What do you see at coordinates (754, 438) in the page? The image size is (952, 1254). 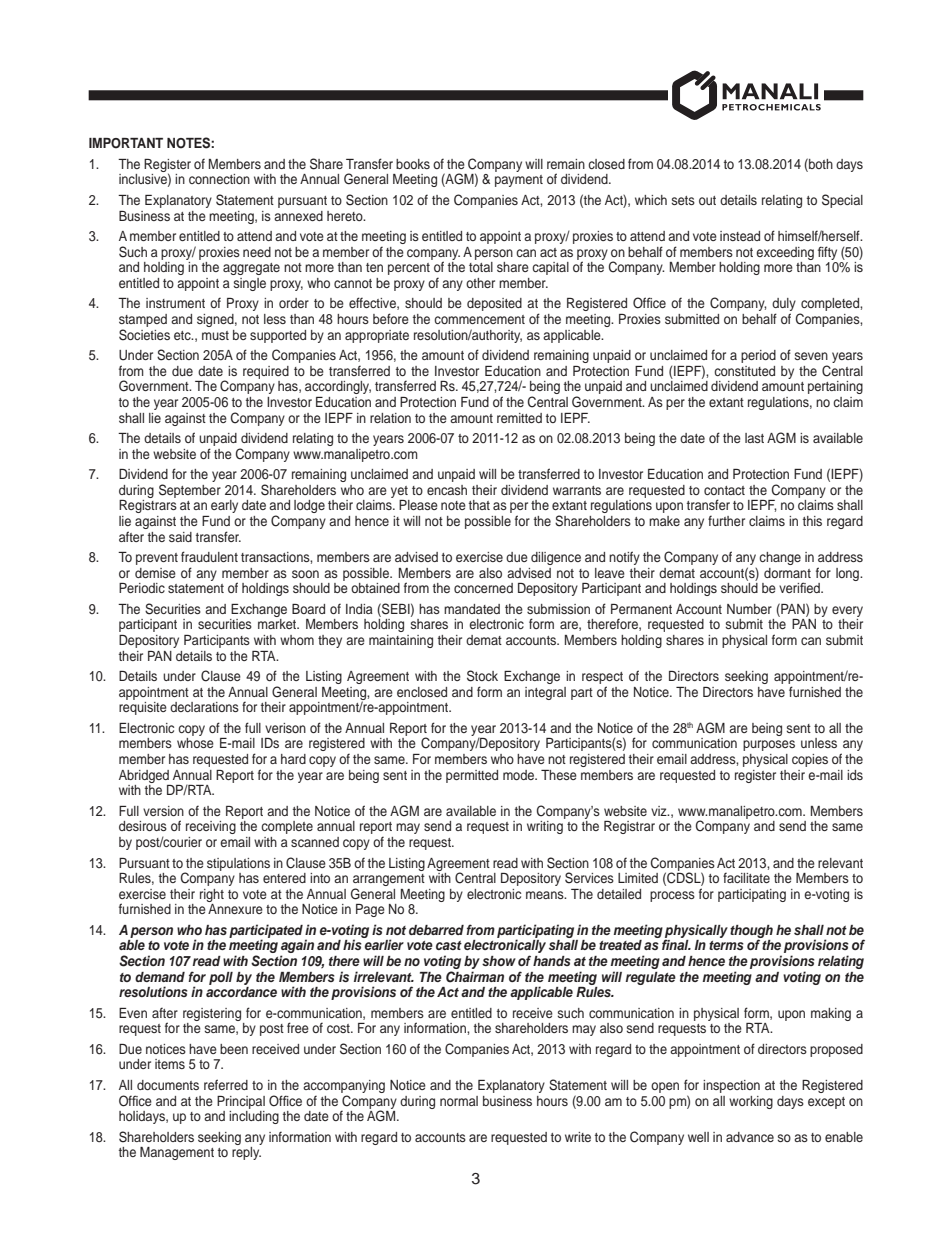 I see `last` at bounding box center [754, 438].
